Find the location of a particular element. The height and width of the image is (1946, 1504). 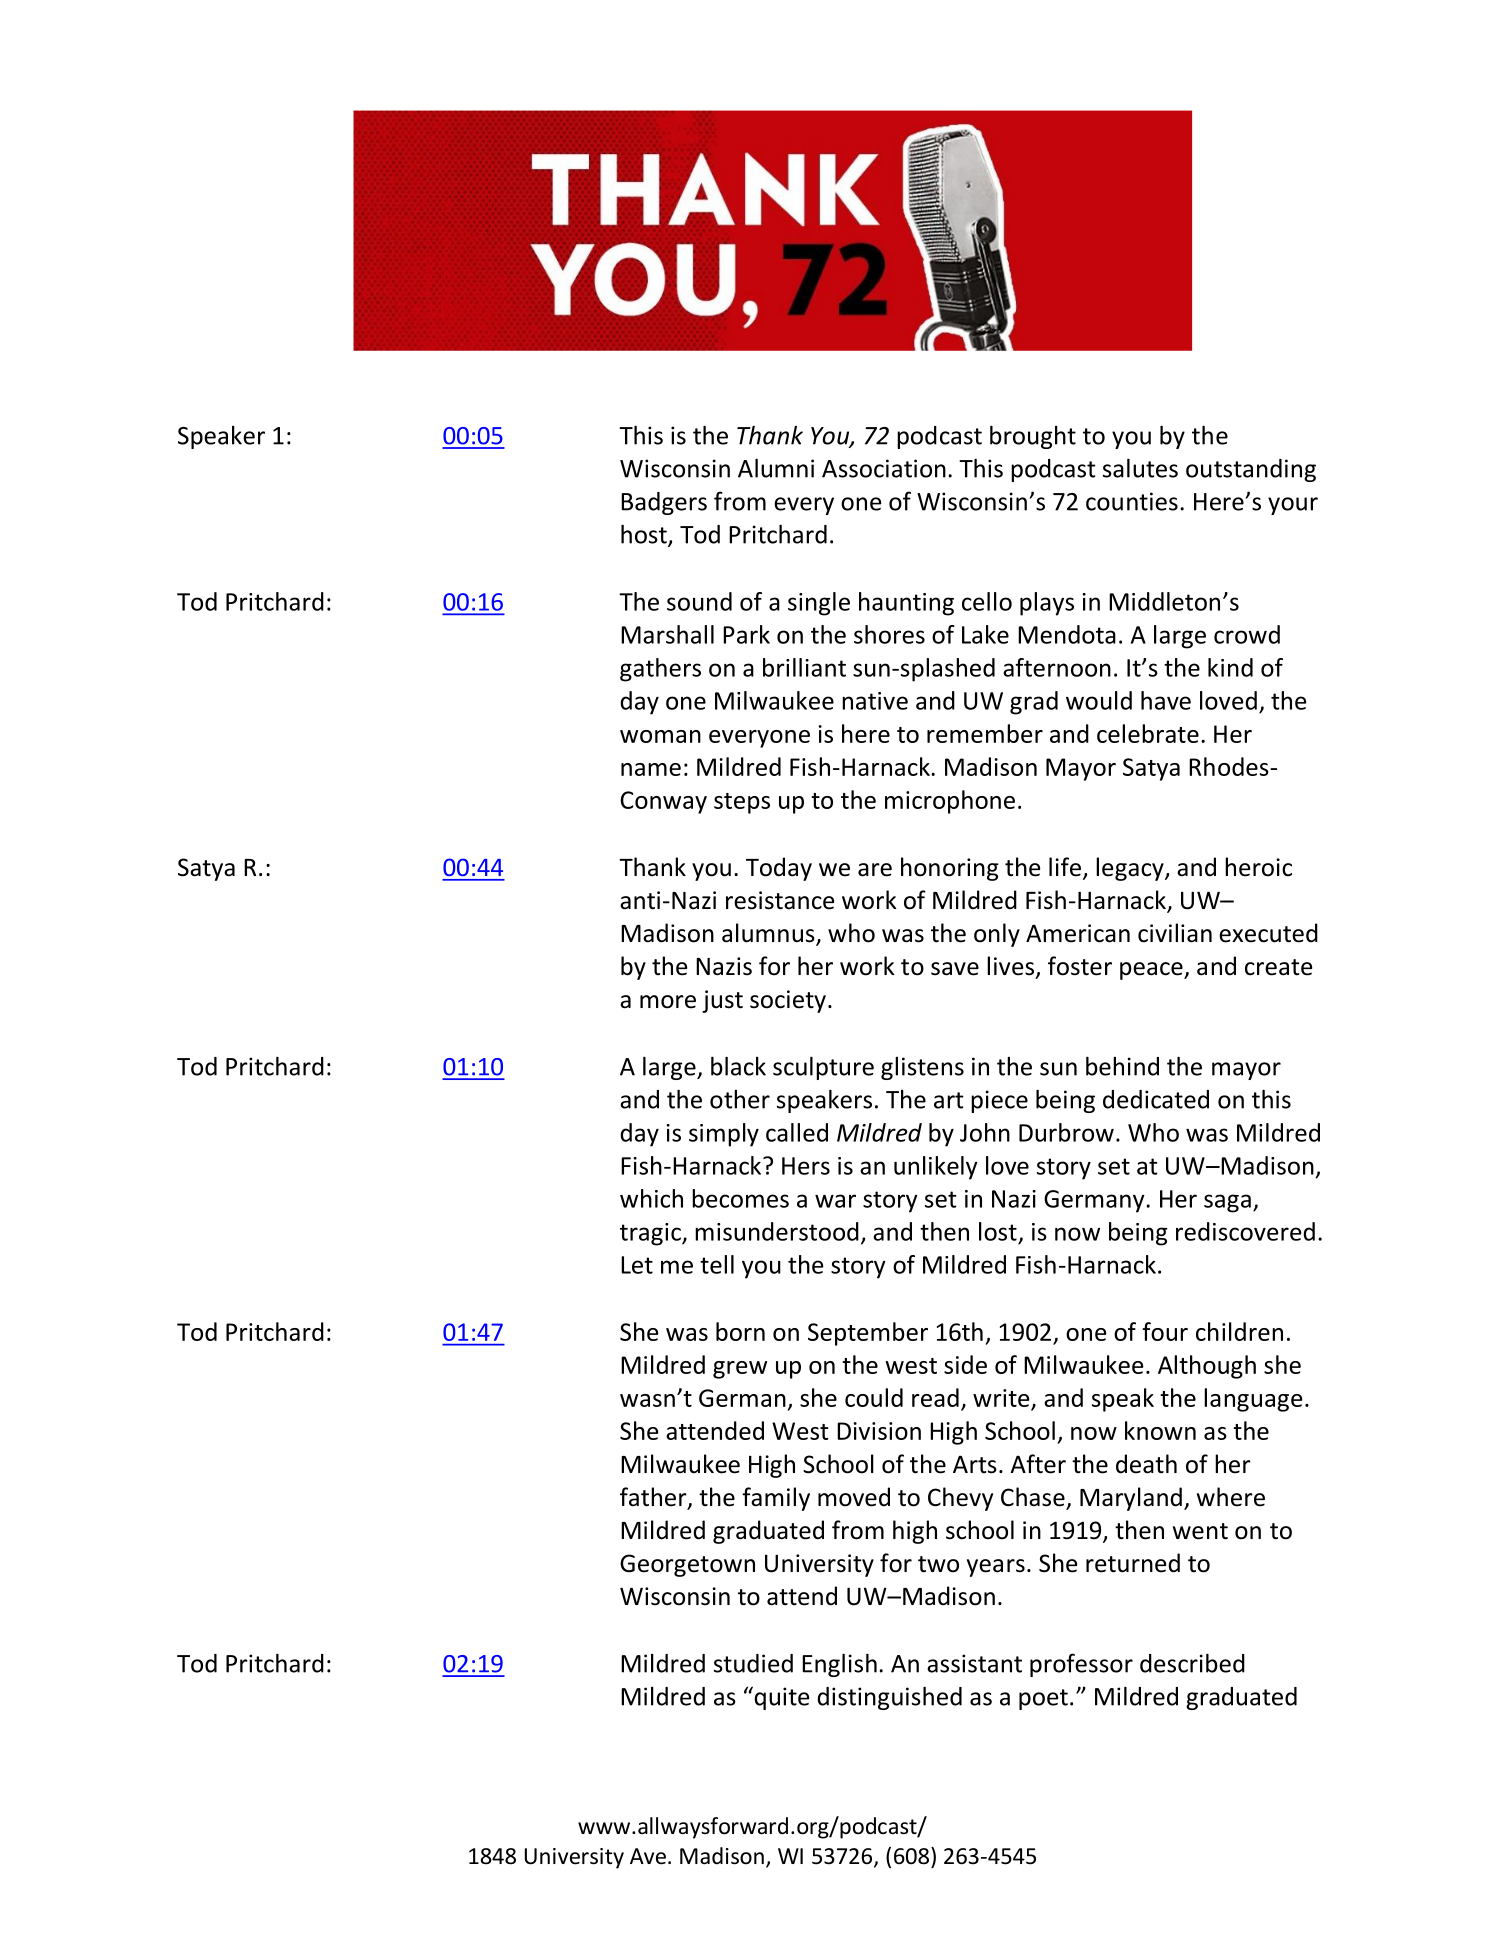

kind is located at coordinates (1230, 667).
